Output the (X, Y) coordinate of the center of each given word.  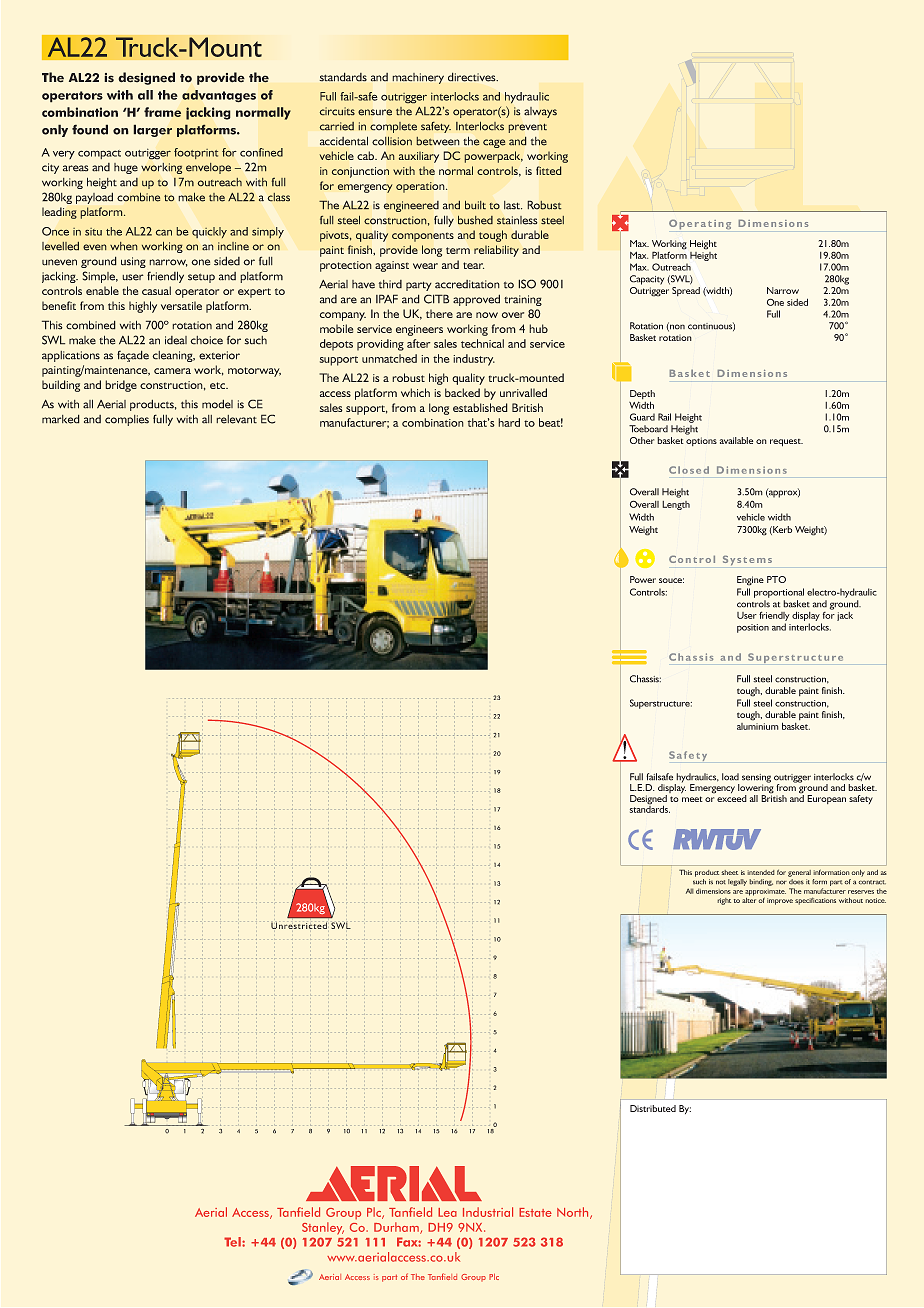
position (753, 628)
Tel (233, 1242)
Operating (700, 225)
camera (172, 371)
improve (780, 901)
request (786, 443)
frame (162, 112)
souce (671, 580)
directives (473, 77)
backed (462, 392)
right (724, 901)
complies (127, 420)
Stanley (323, 1228)
